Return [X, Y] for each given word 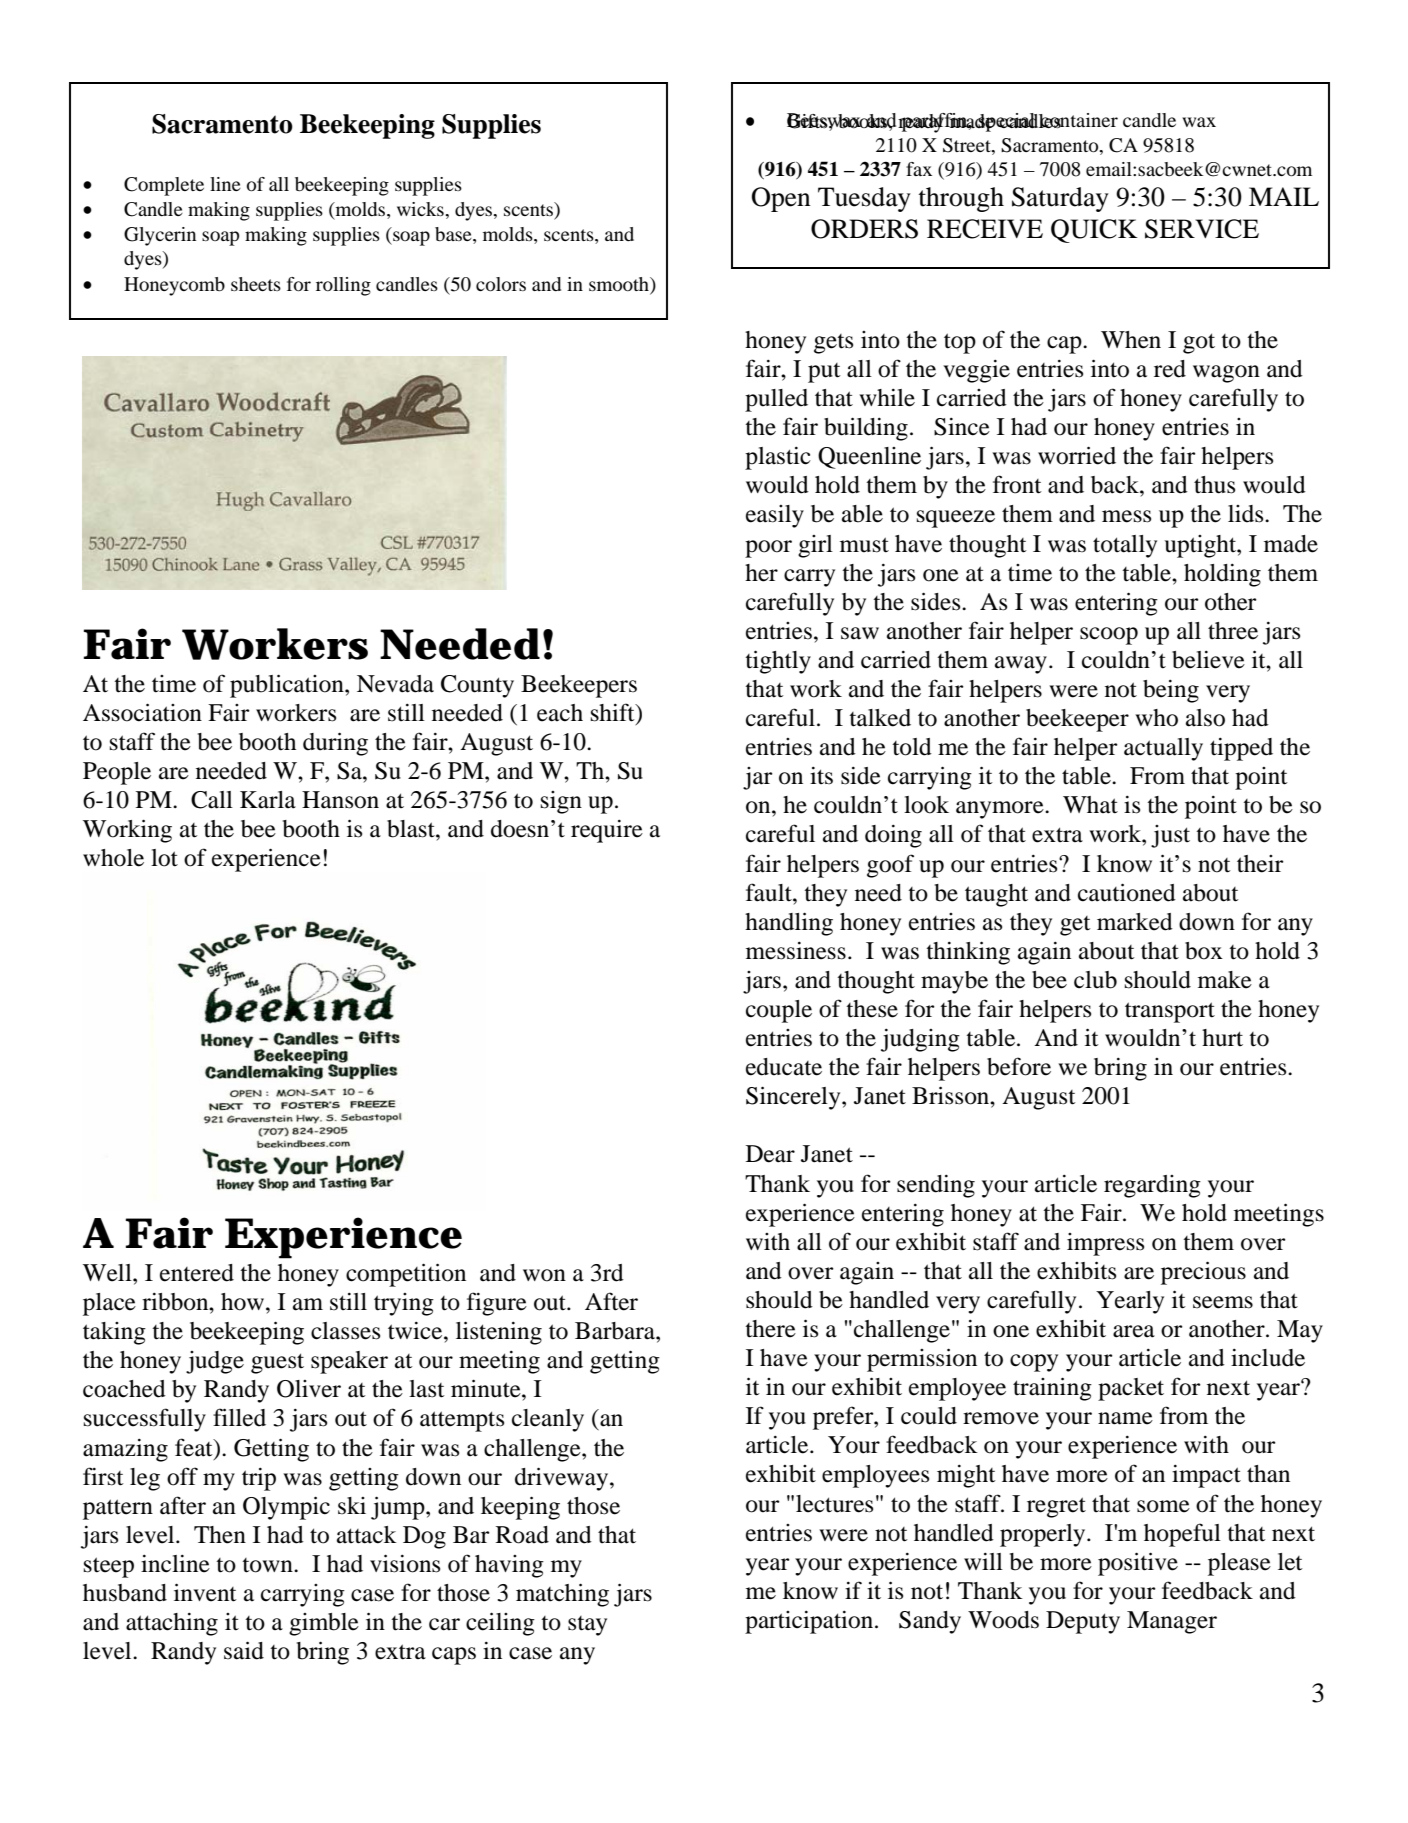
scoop [1109, 636]
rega [1126, 1189]
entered [197, 1273]
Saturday [1060, 199]
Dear [770, 1154]
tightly [778, 662]
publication [288, 686]
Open [781, 199]
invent [205, 1592]
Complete [164, 186]
